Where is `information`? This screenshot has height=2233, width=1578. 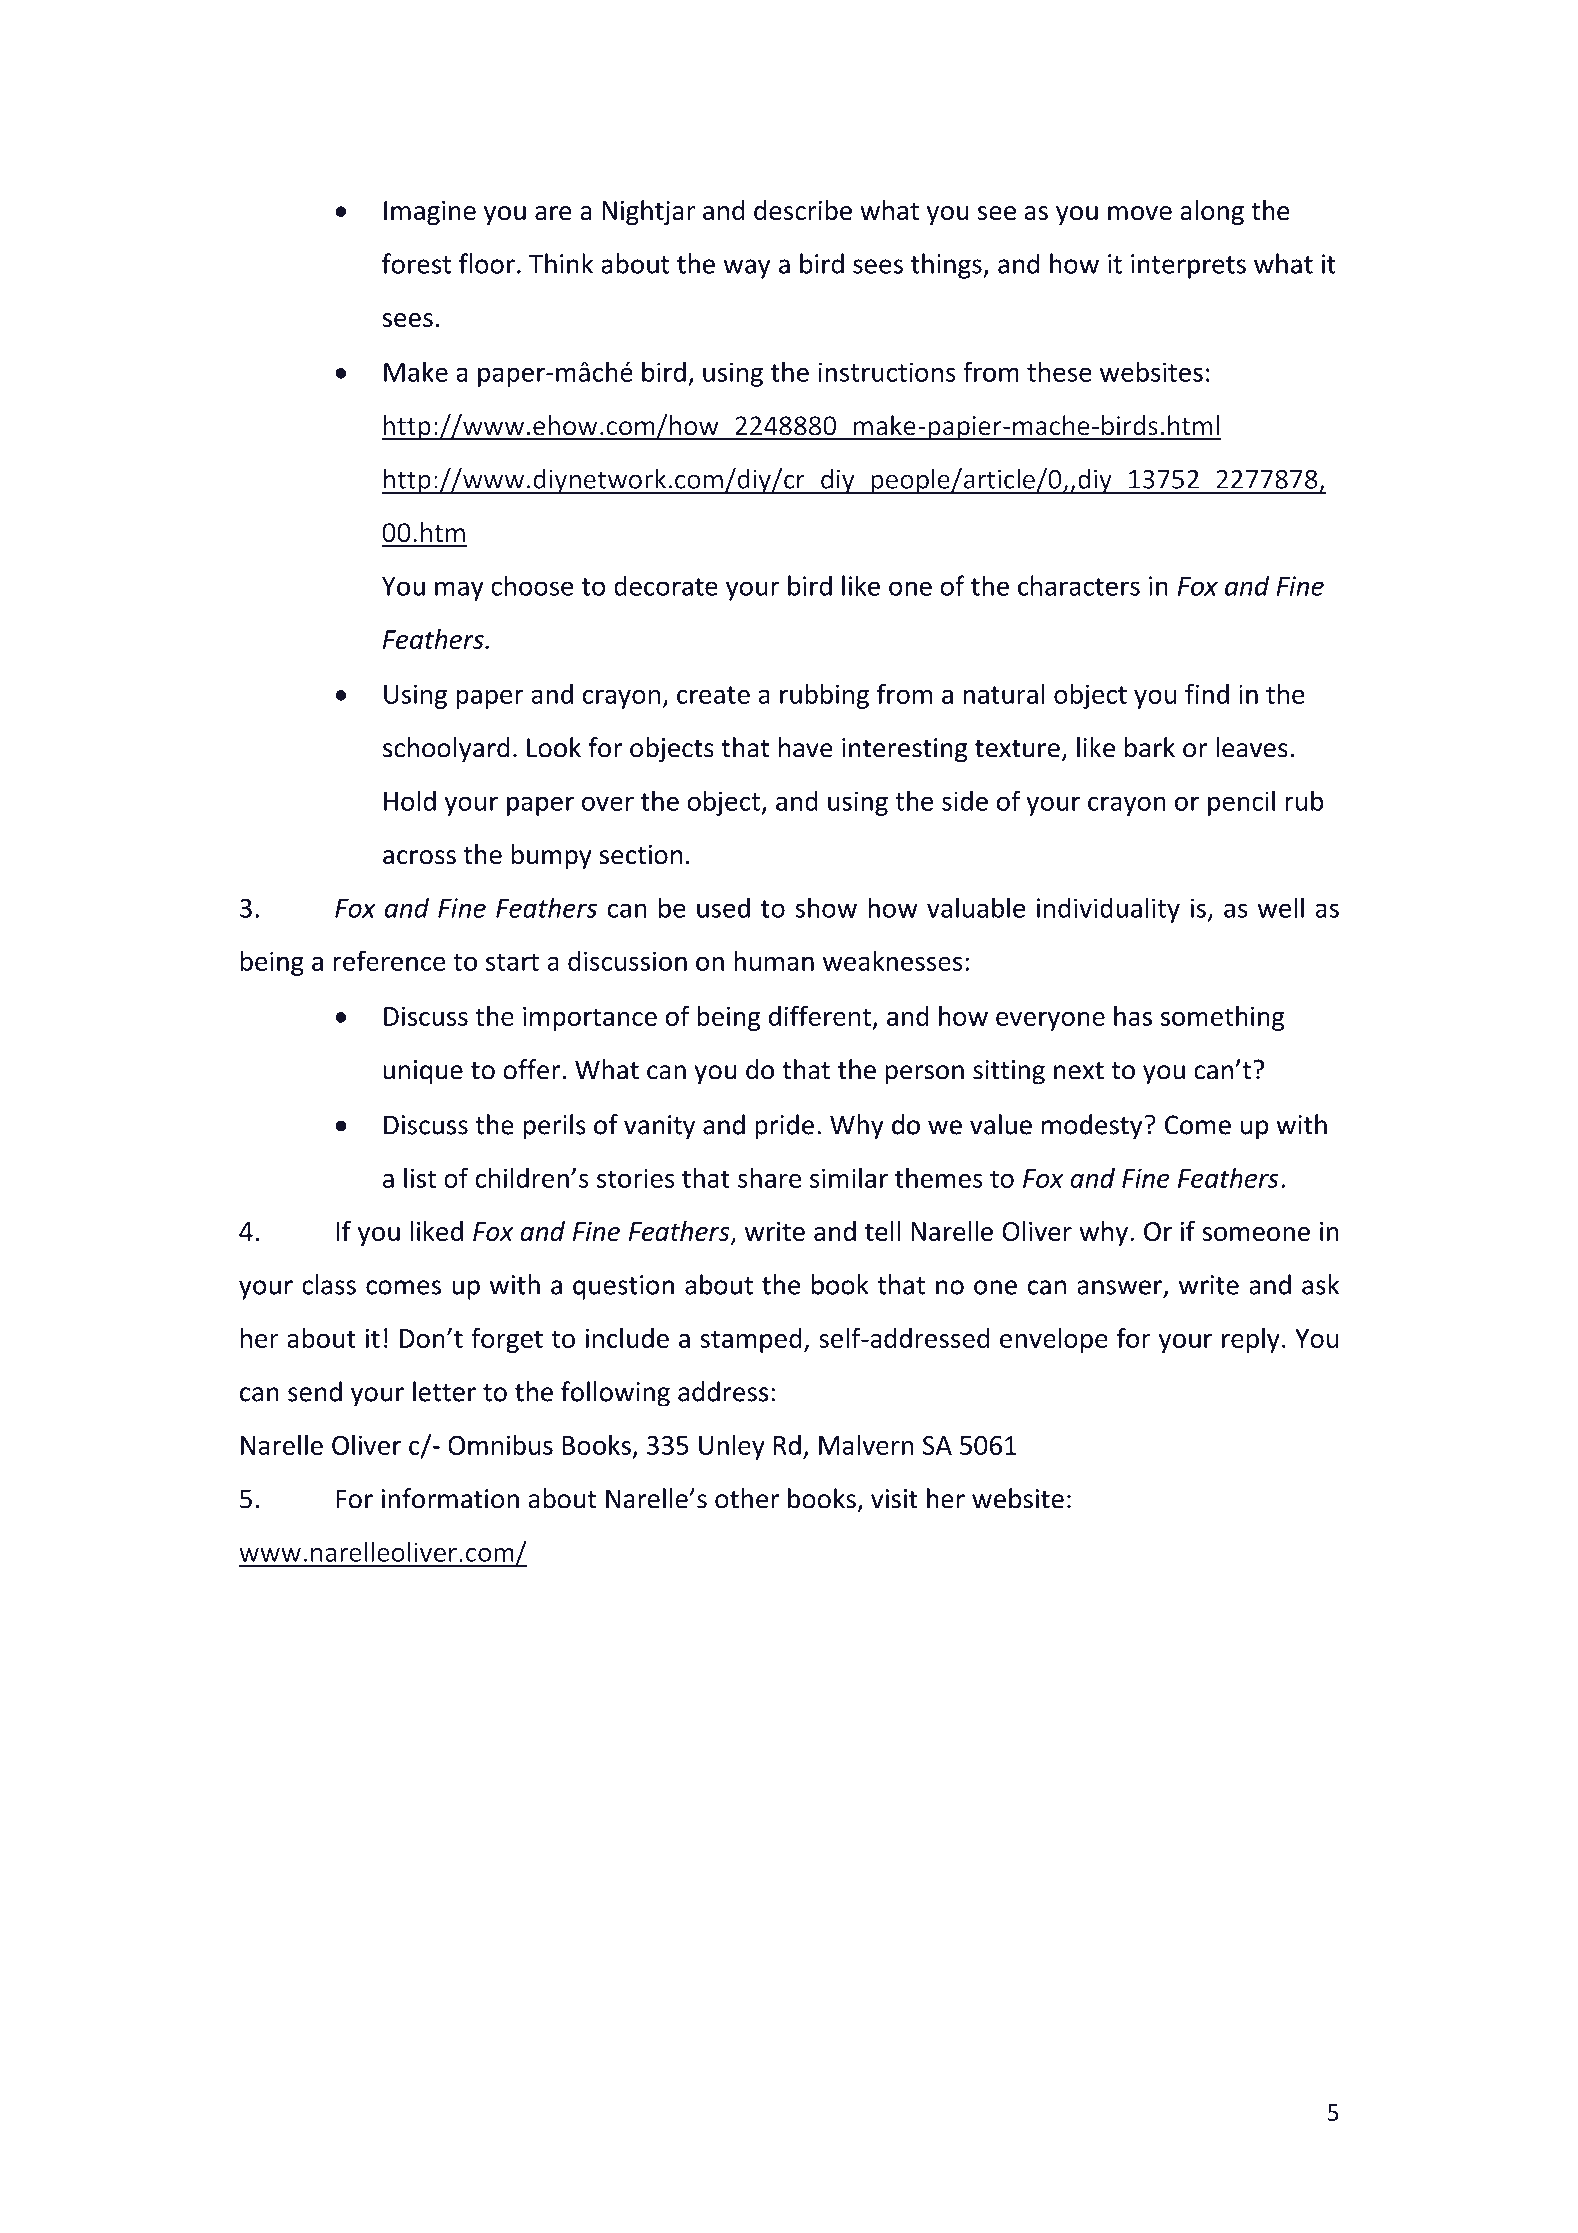
information is located at coordinates (450, 1498).
